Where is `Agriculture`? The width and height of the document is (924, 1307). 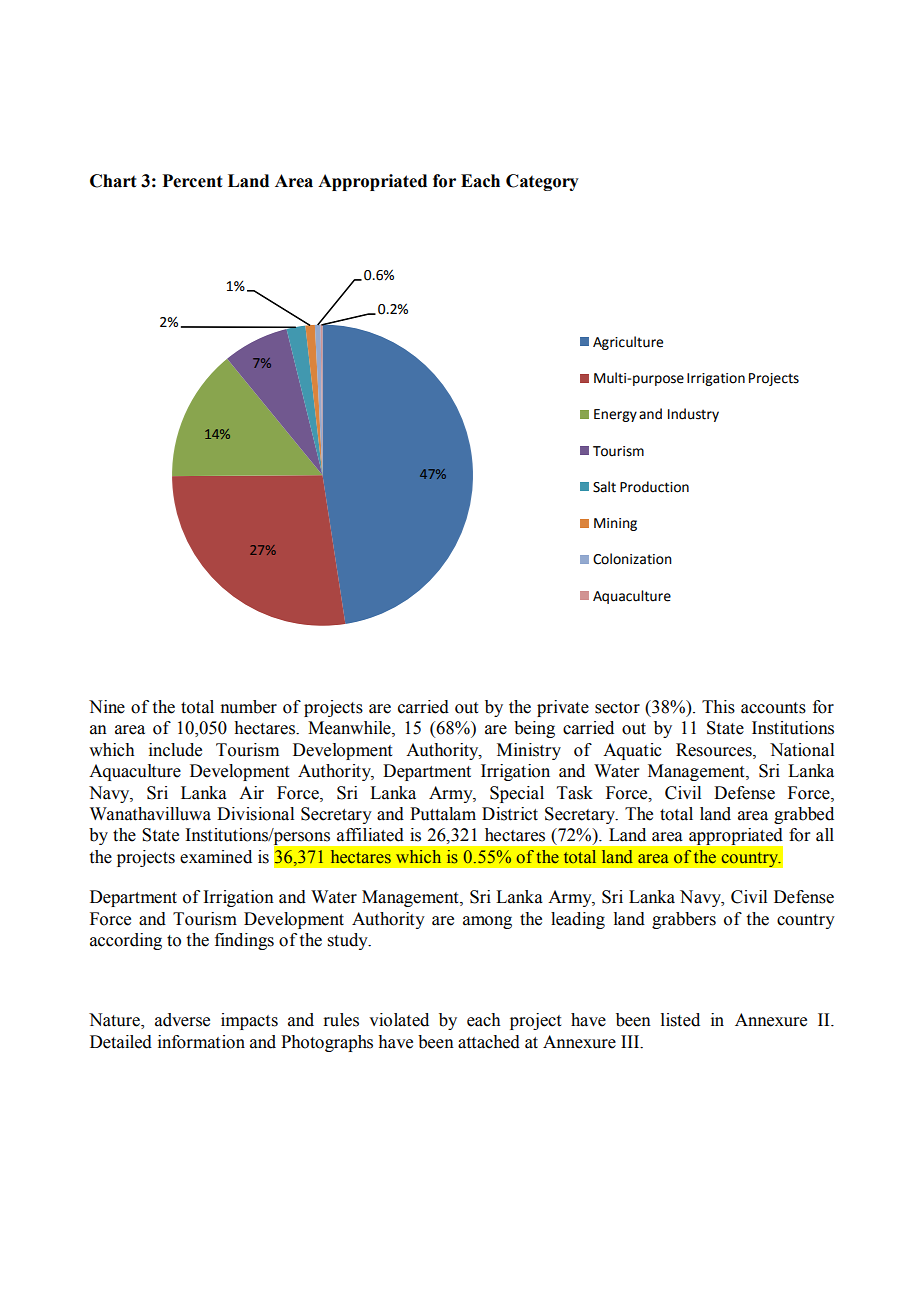 Agriculture is located at coordinates (628, 343).
